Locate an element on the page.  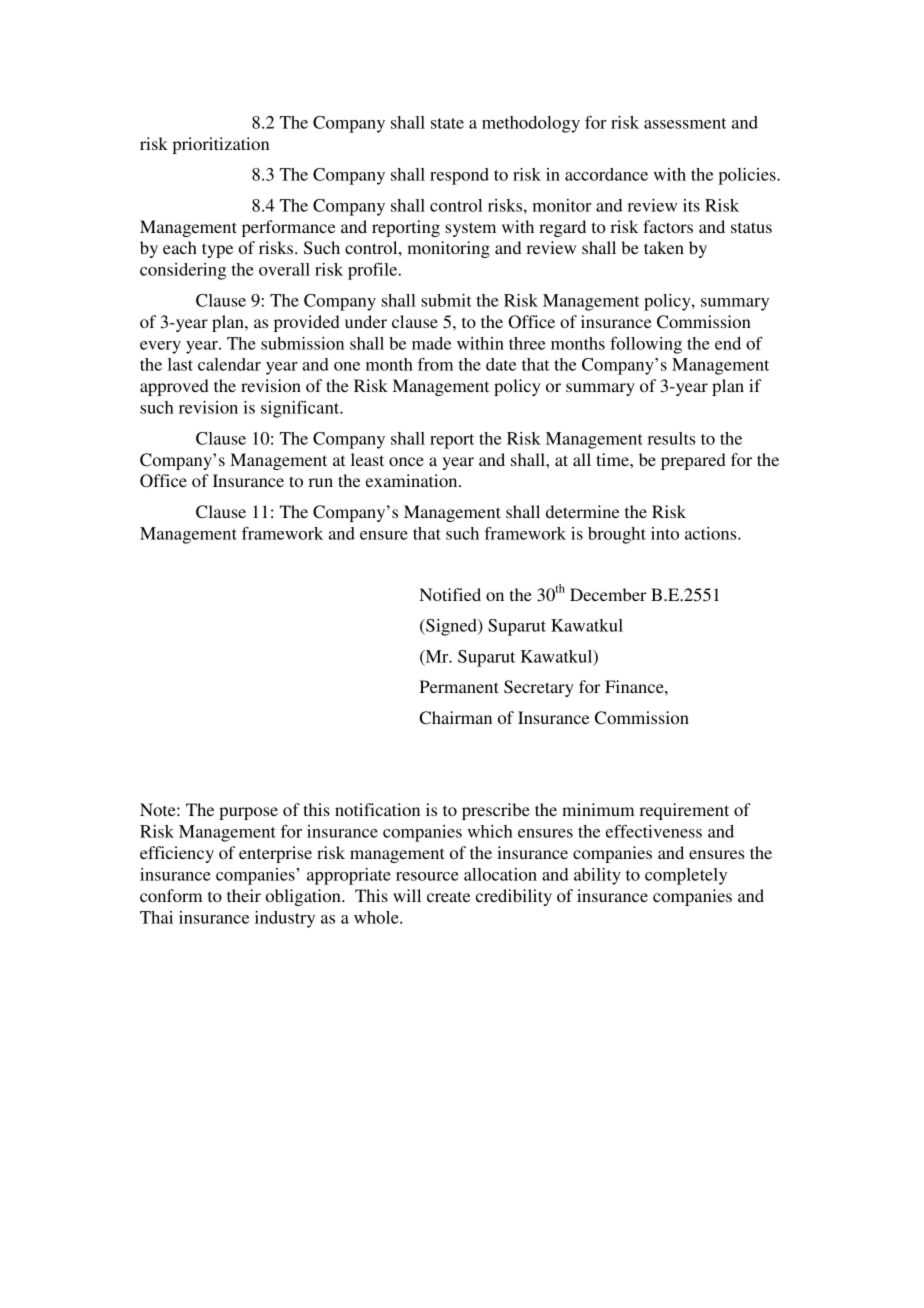
December is located at coordinates (608, 594).
